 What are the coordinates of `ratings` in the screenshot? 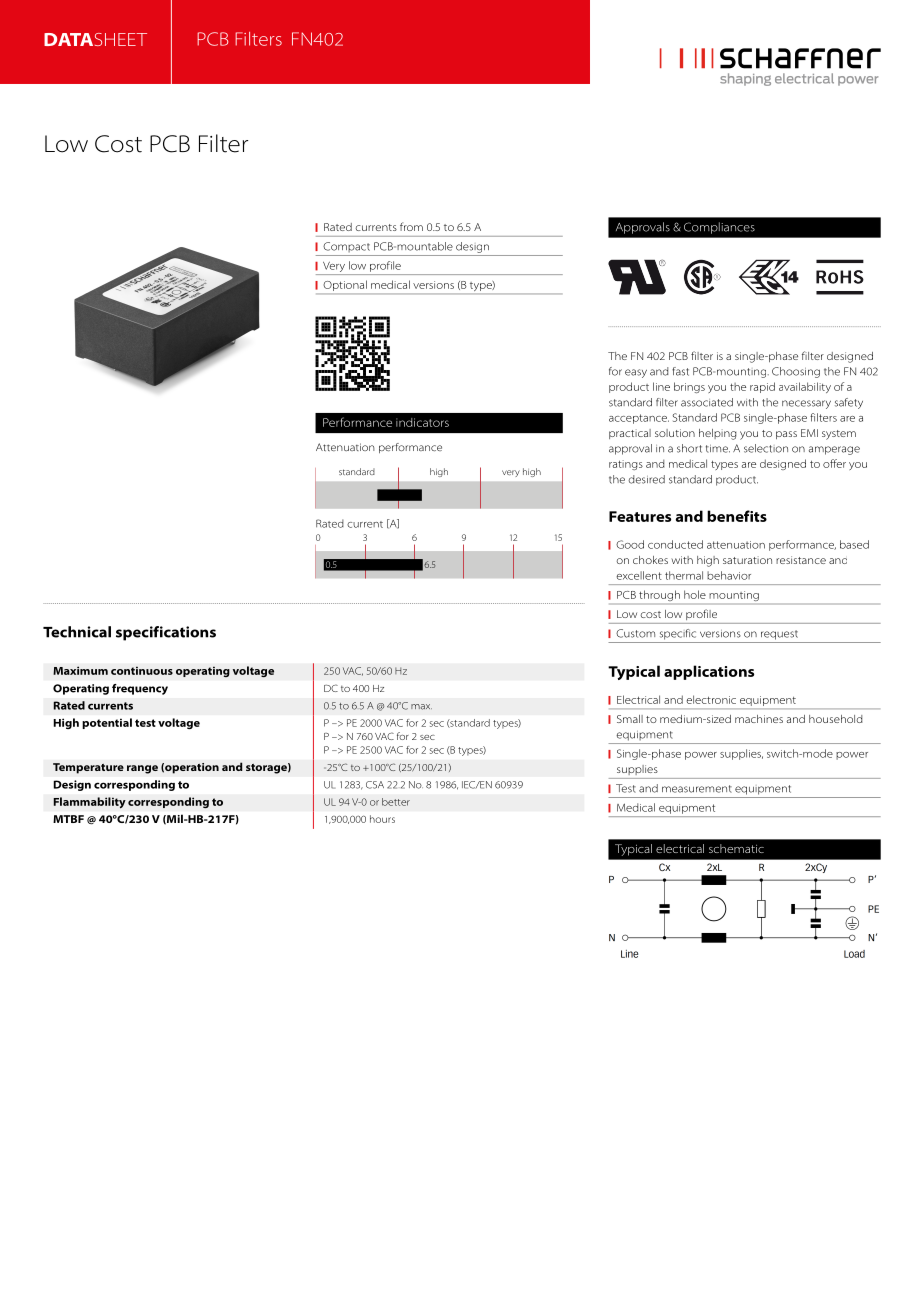 It's located at (626, 465).
